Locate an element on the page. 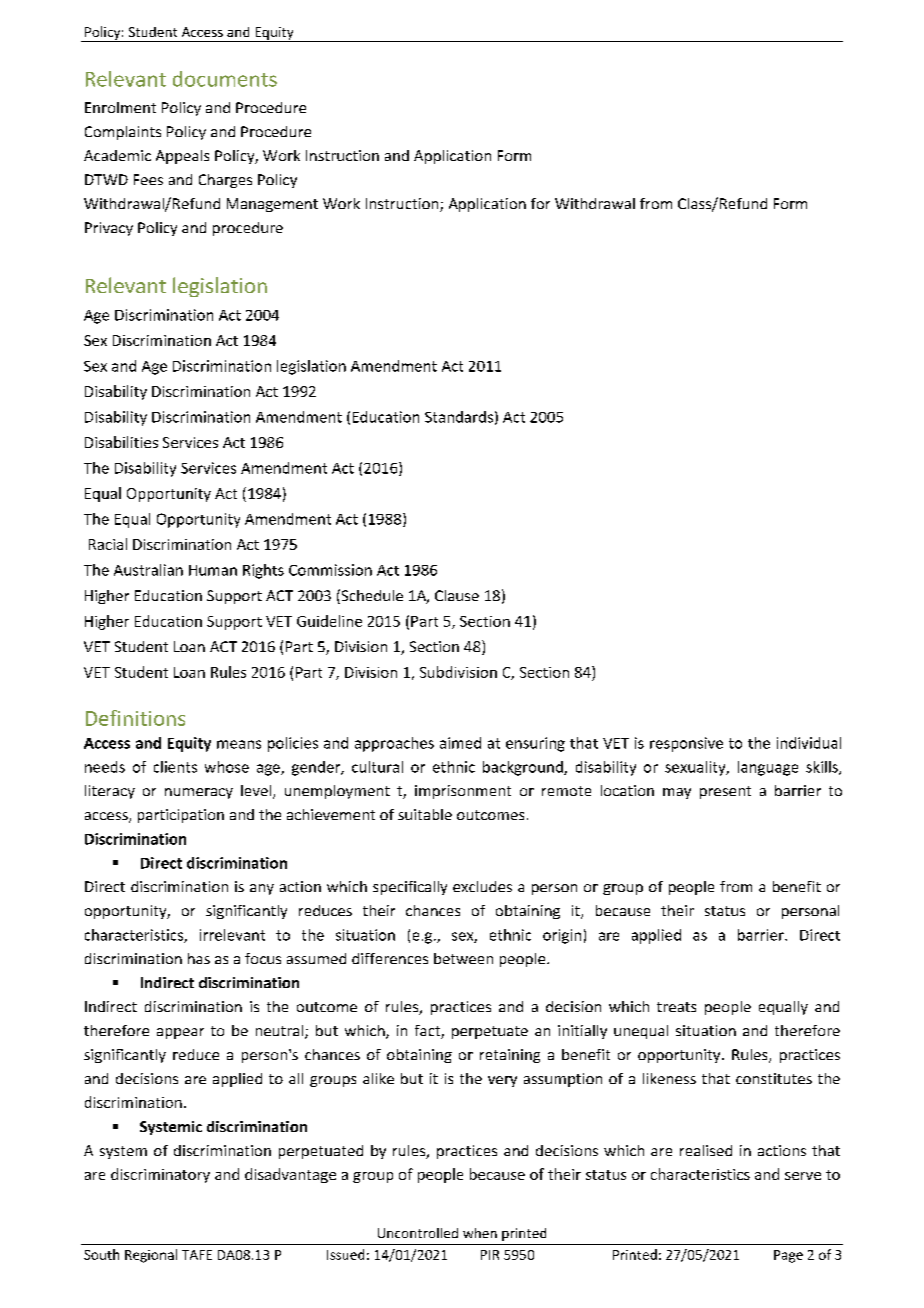 The image size is (924, 1308). excludes is located at coordinates (482, 886).
